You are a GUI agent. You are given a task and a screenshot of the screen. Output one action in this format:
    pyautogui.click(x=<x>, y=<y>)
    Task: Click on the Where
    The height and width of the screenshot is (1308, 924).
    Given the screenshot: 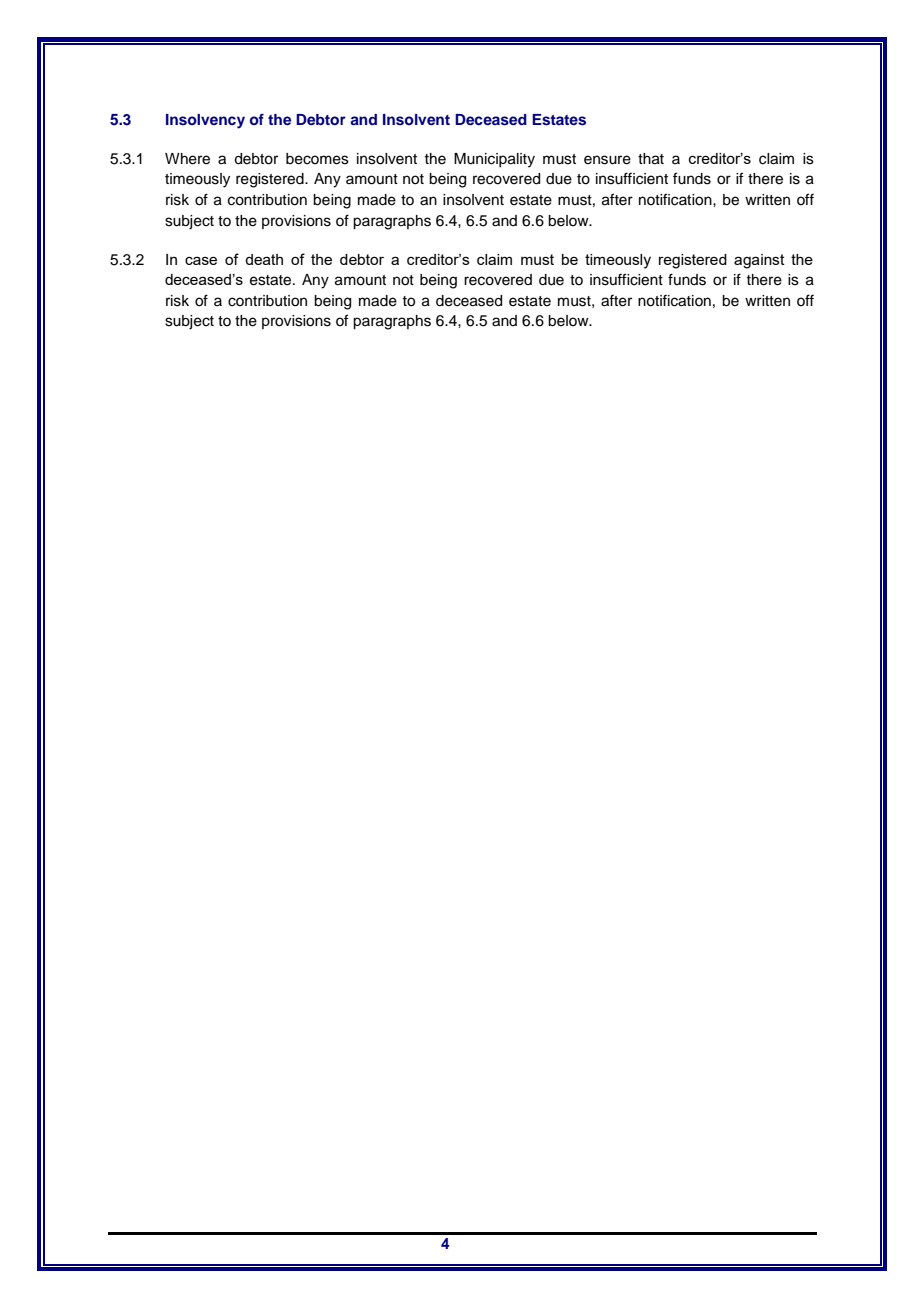 What is the action you would take?
    pyautogui.click(x=187, y=159)
